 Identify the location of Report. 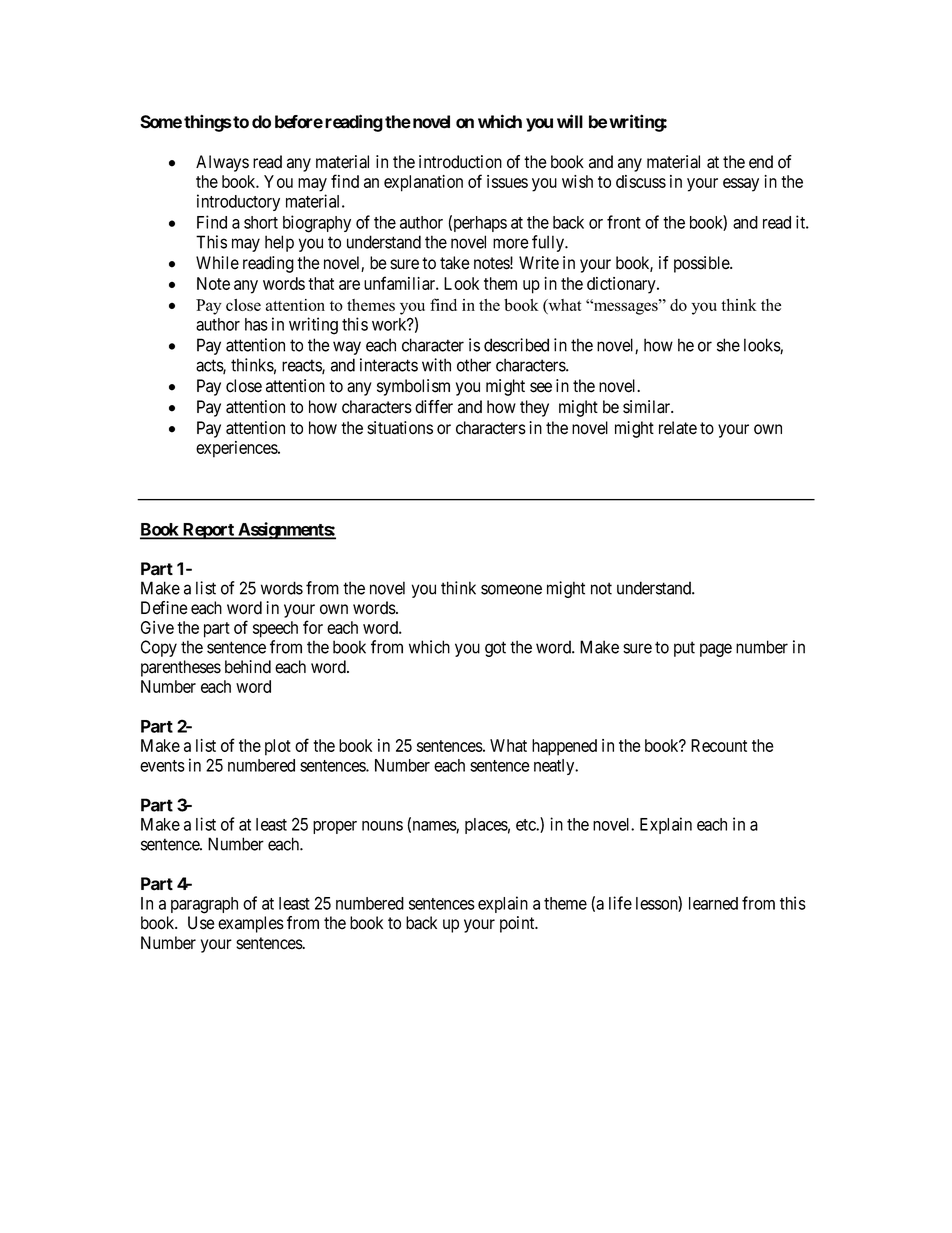
(208, 531).
